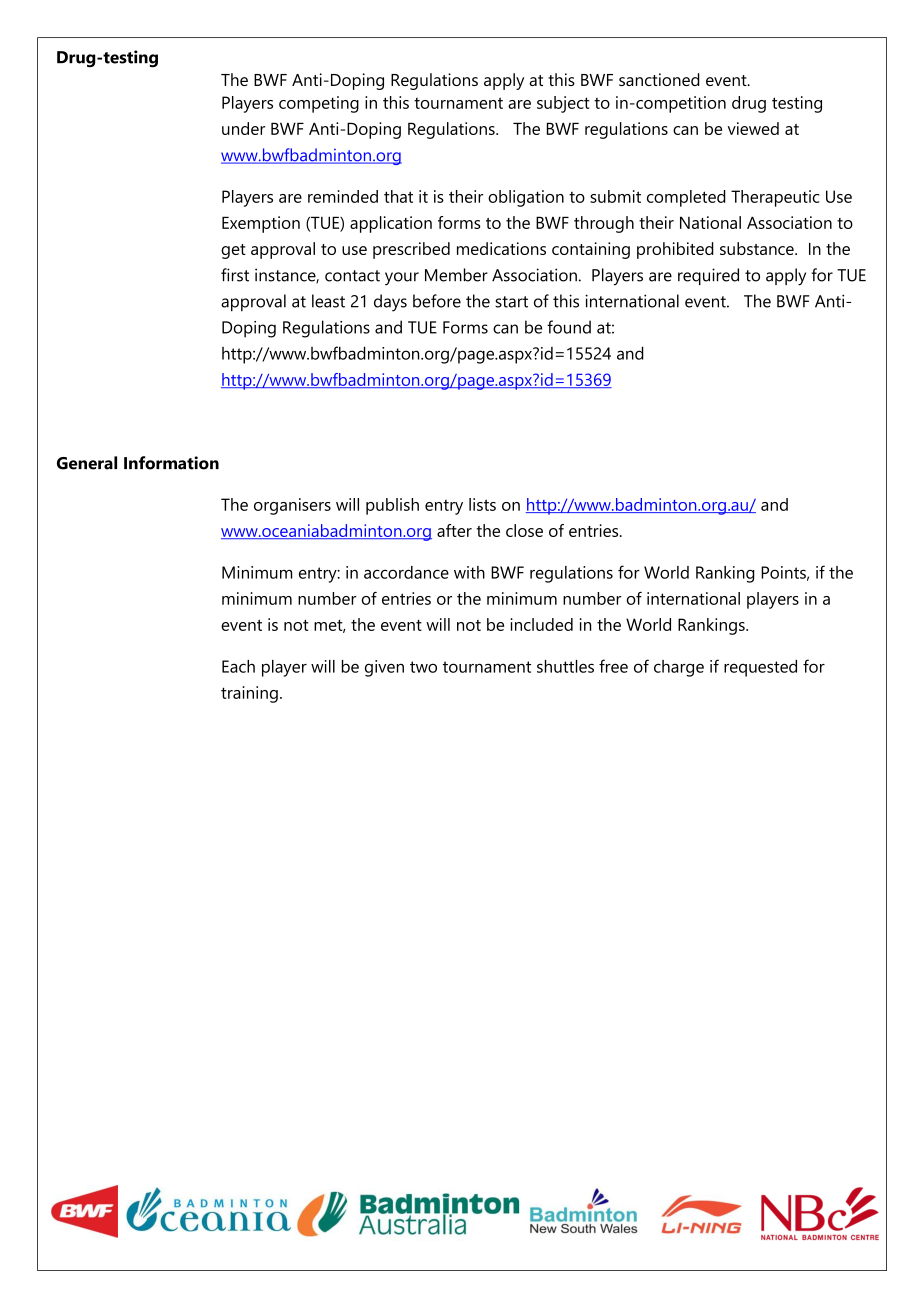  What do you see at coordinates (243, 128) in the screenshot?
I see `under` at bounding box center [243, 128].
